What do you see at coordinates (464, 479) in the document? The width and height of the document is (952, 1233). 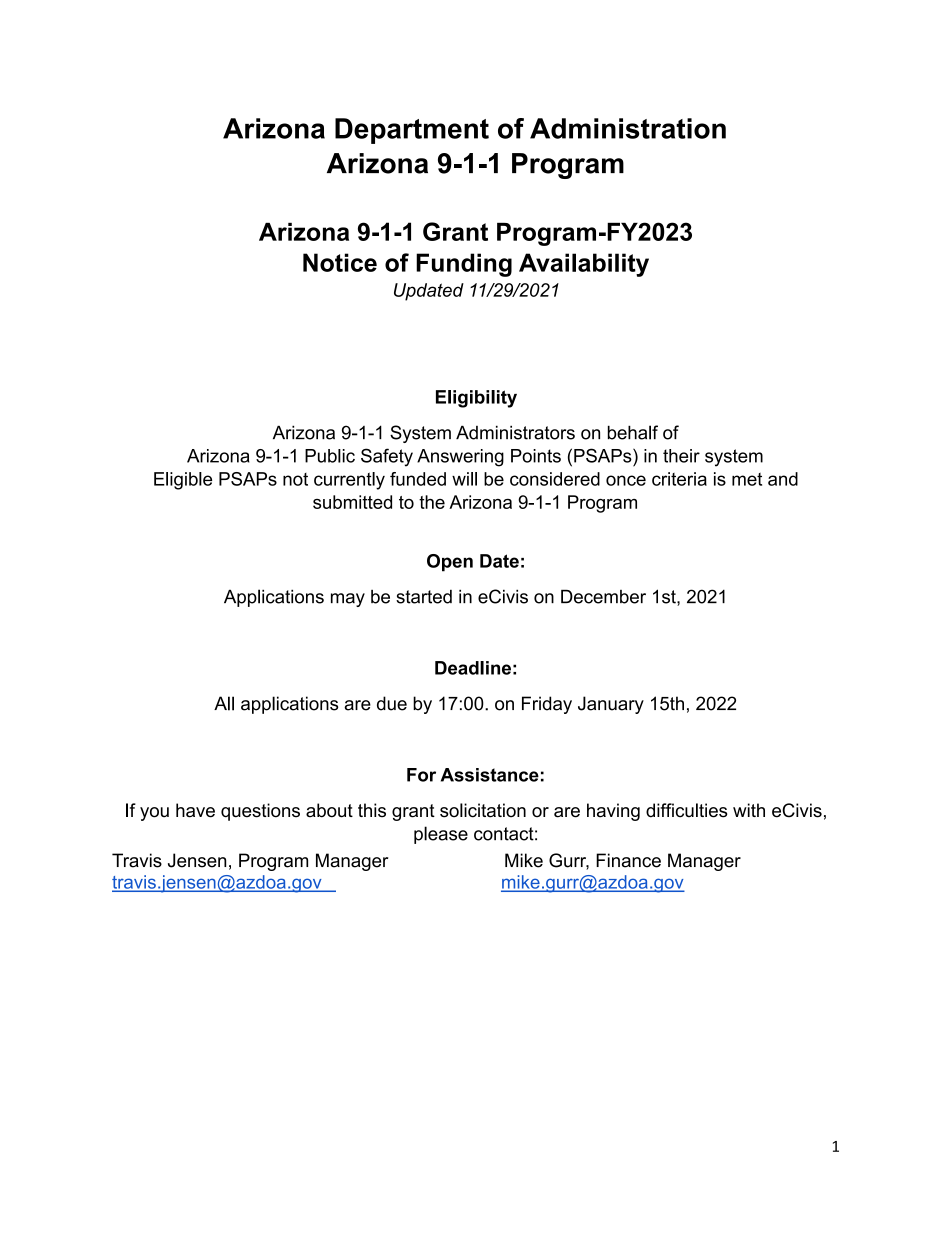 I see `will` at bounding box center [464, 479].
